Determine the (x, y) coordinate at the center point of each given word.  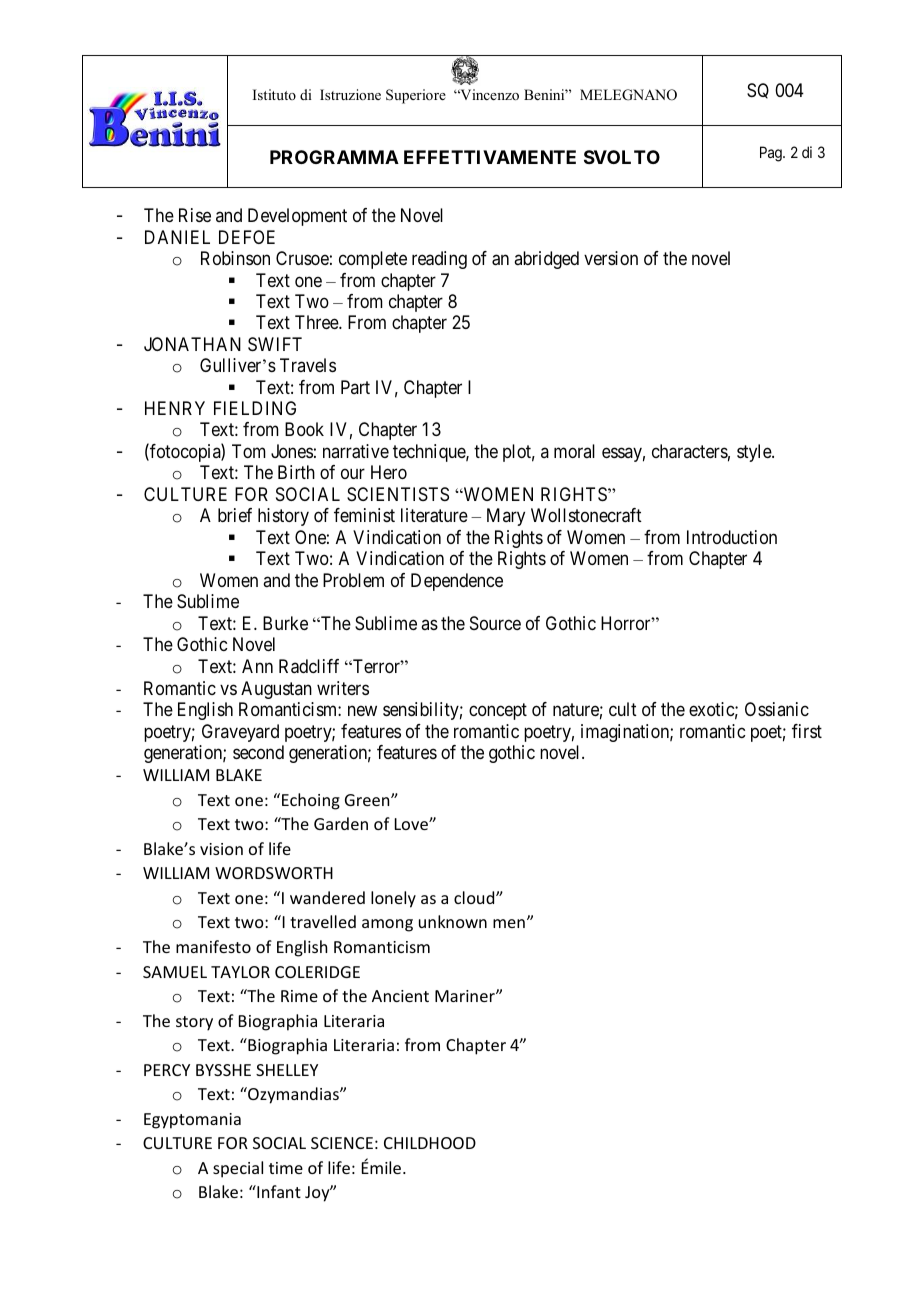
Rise (195, 215)
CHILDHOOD (430, 1143)
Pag (772, 154)
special (238, 1169)
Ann (257, 666)
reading (439, 260)
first (807, 731)
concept (498, 712)
